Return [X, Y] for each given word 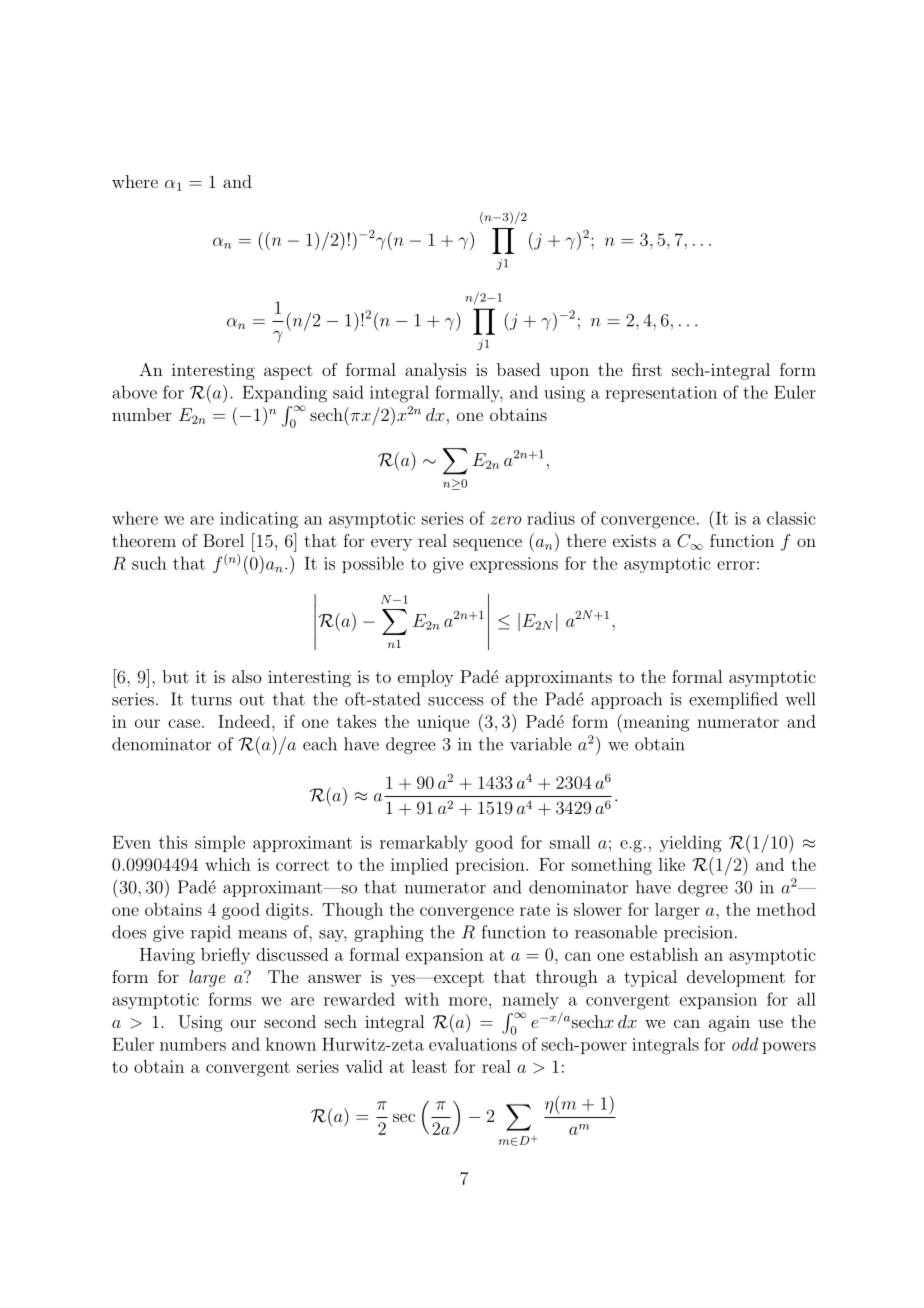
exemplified [733, 700]
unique [443, 723]
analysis [436, 371]
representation [661, 394]
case [184, 723]
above [134, 392]
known [291, 1044]
